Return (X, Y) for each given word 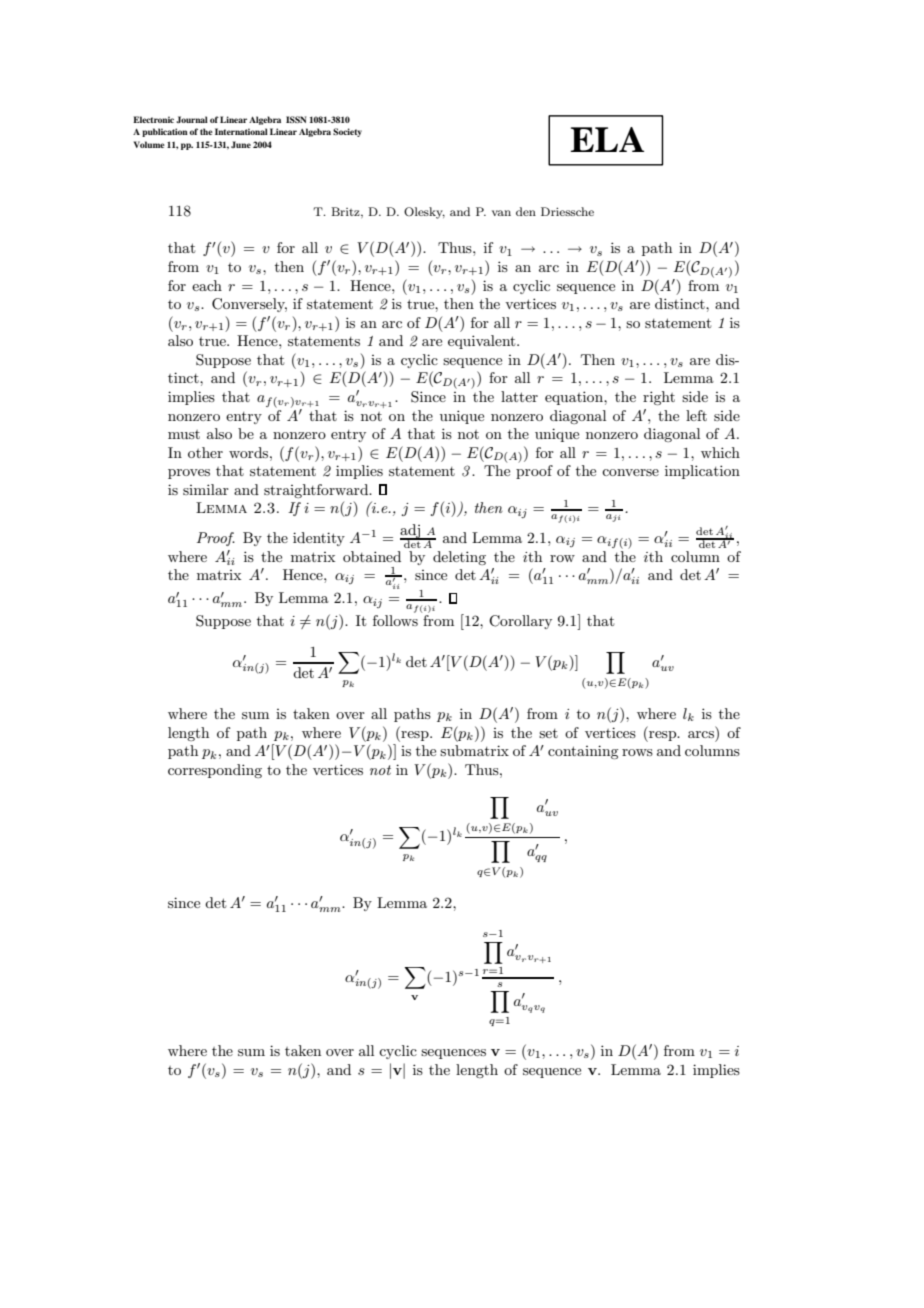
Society (347, 132)
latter (519, 396)
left (696, 415)
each (207, 285)
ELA (607, 139)
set (548, 733)
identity (319, 539)
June (241, 144)
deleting (459, 558)
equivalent (483, 342)
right (659, 398)
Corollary (520, 622)
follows (395, 620)
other (205, 452)
